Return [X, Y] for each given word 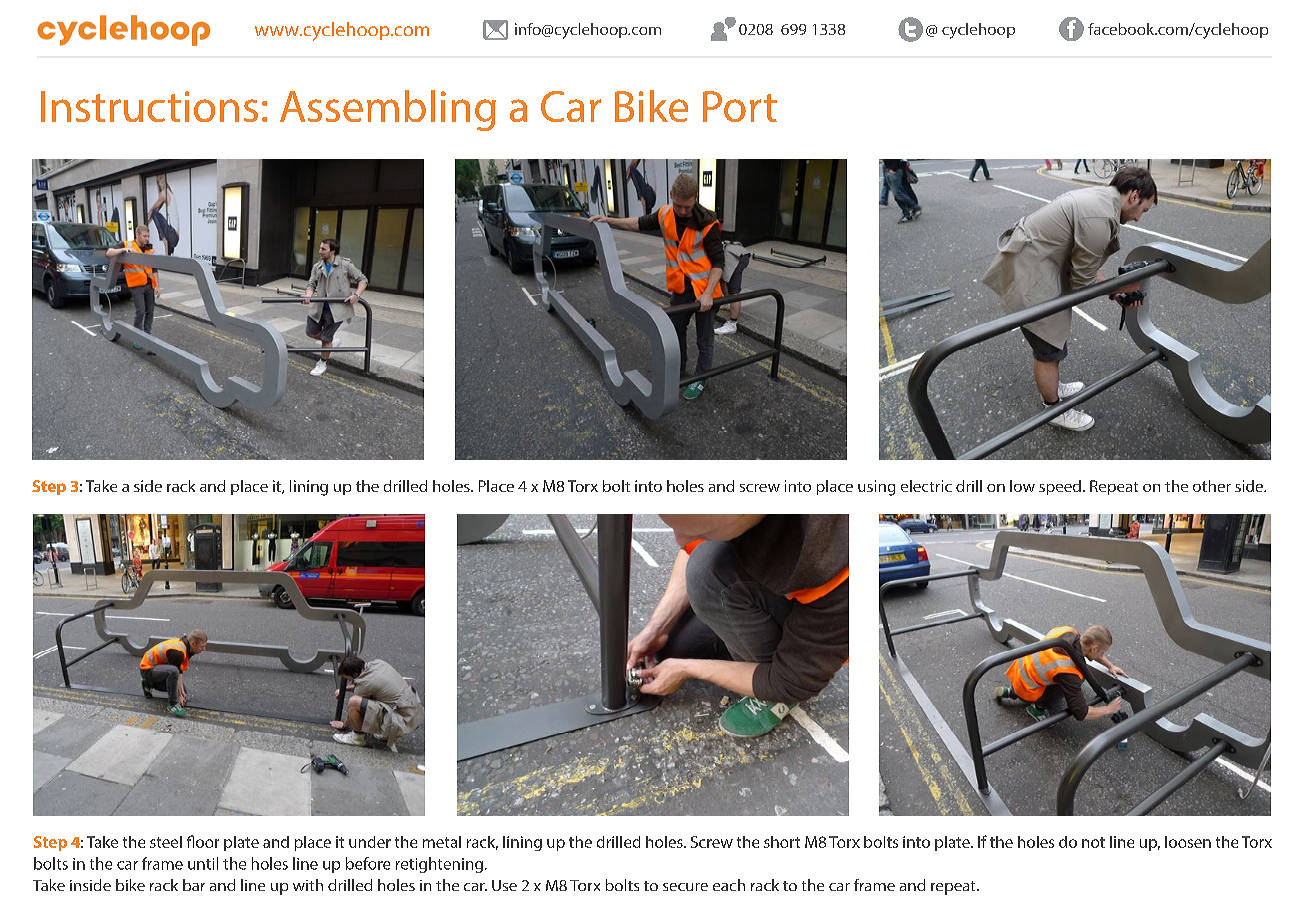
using [876, 488]
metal [442, 842]
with [308, 885]
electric [926, 486]
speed [1060, 487]
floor [203, 841]
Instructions [149, 106]
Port [740, 106]
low [1022, 486]
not [1093, 842]
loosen [1188, 842]
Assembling [388, 110]
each [729, 885]
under [370, 842]
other [1212, 486]
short [782, 842]
